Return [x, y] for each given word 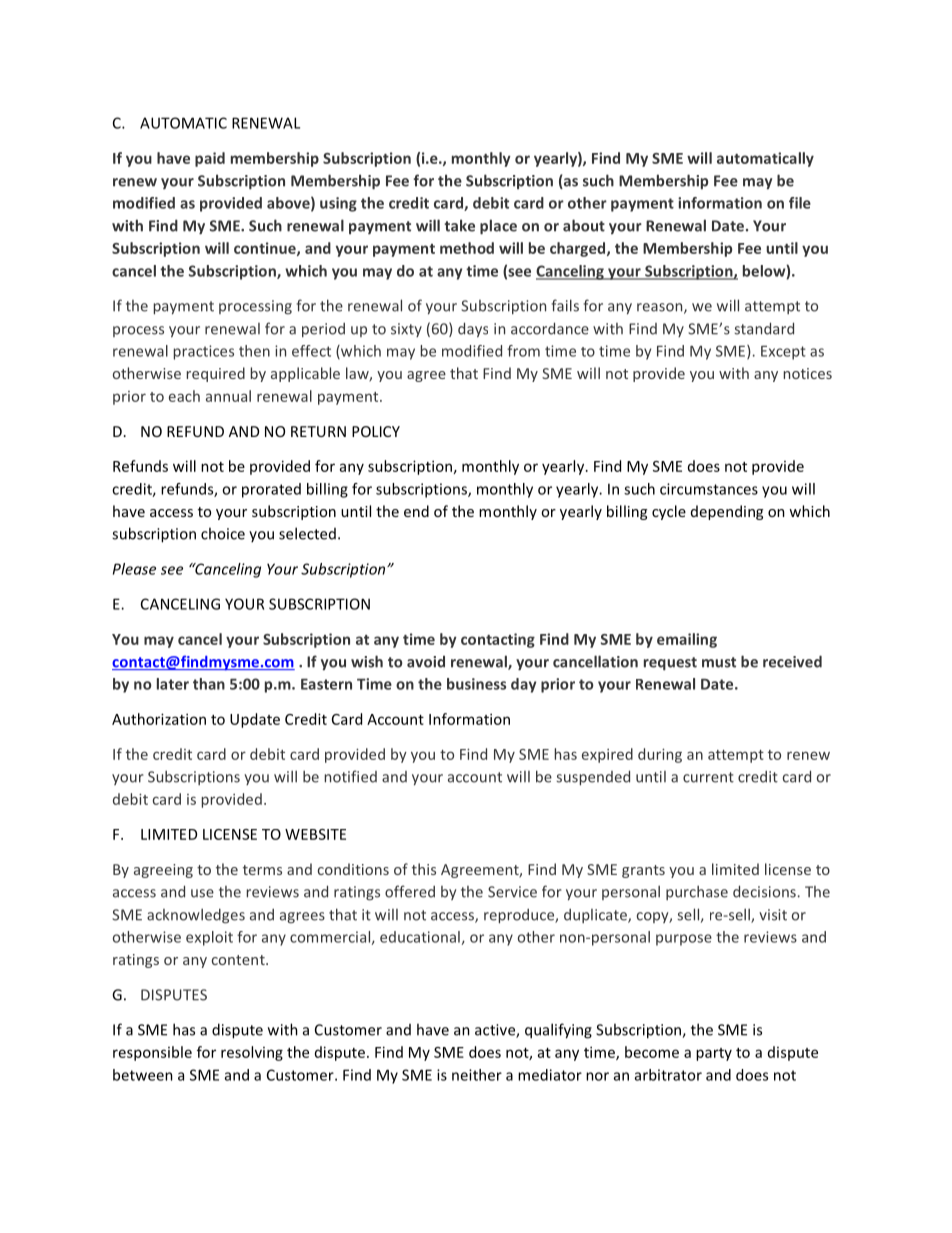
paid [210, 159]
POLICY [376, 431]
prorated [271, 490]
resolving [252, 1053]
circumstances [709, 489]
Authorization [159, 719]
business [476, 684]
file [800, 203]
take [459, 225]
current [708, 777]
